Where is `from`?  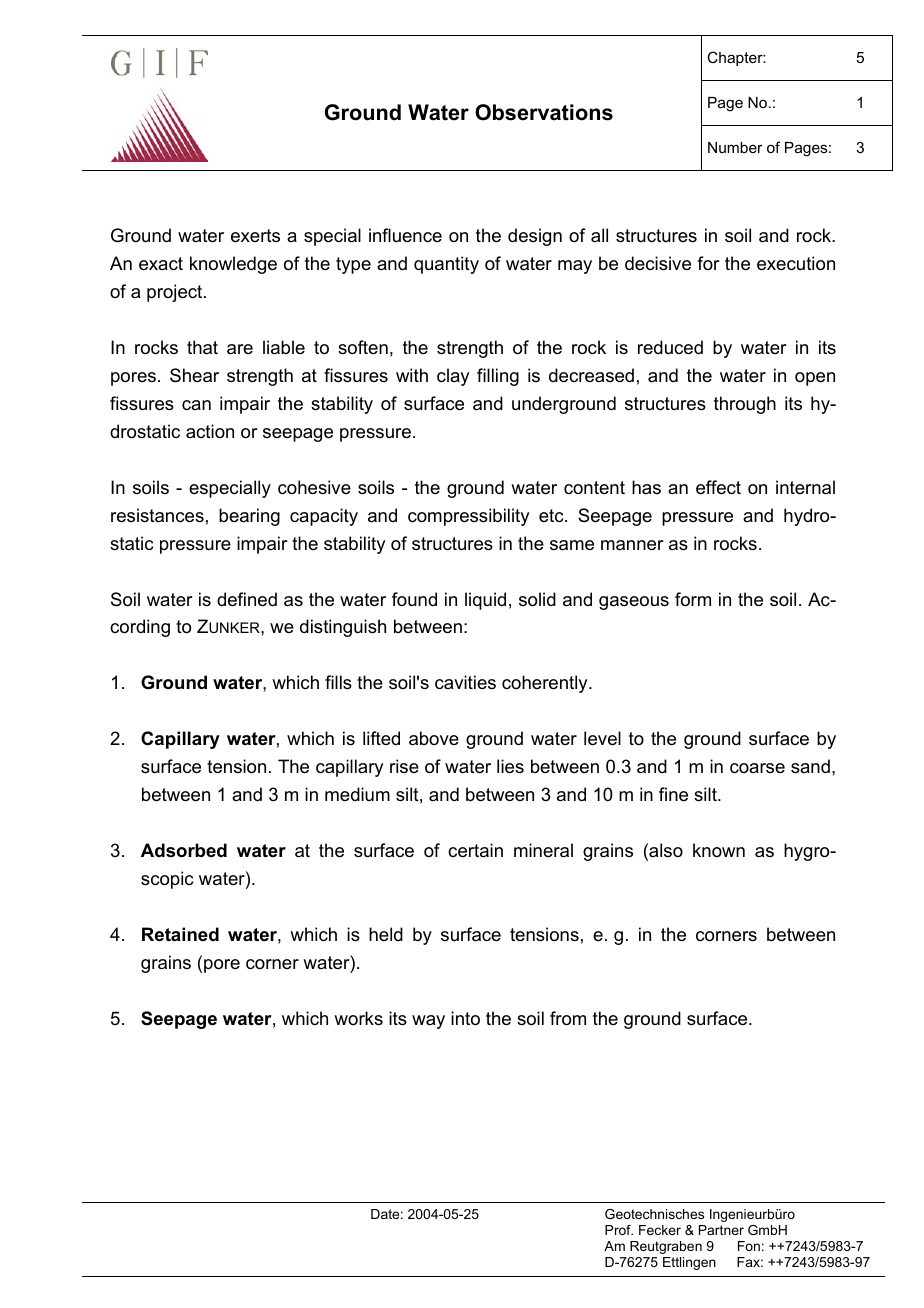
from is located at coordinates (568, 1018).
